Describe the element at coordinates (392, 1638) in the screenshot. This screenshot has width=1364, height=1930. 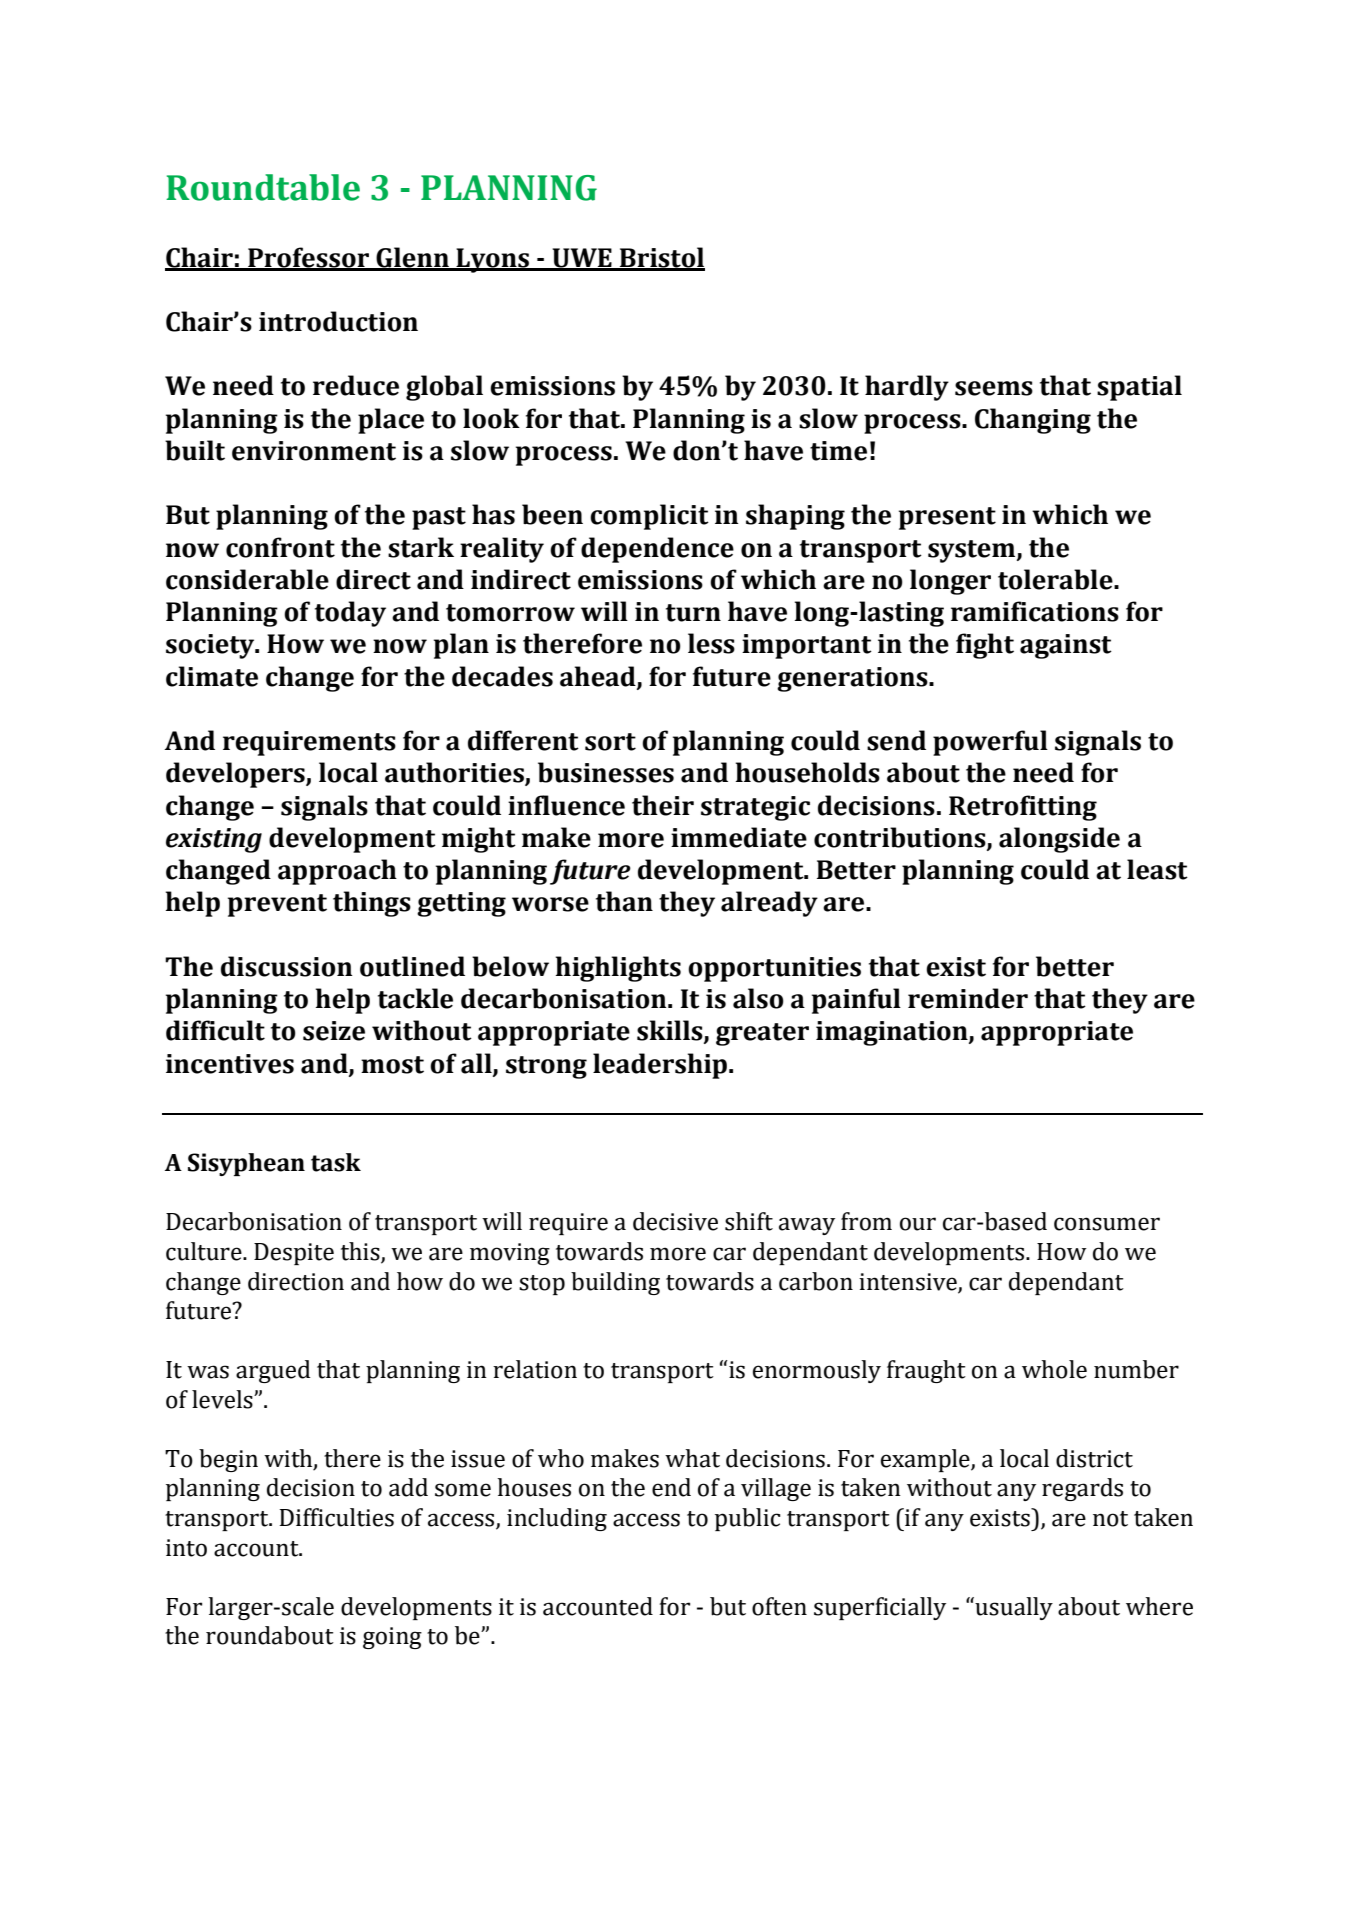
I see `going` at that location.
